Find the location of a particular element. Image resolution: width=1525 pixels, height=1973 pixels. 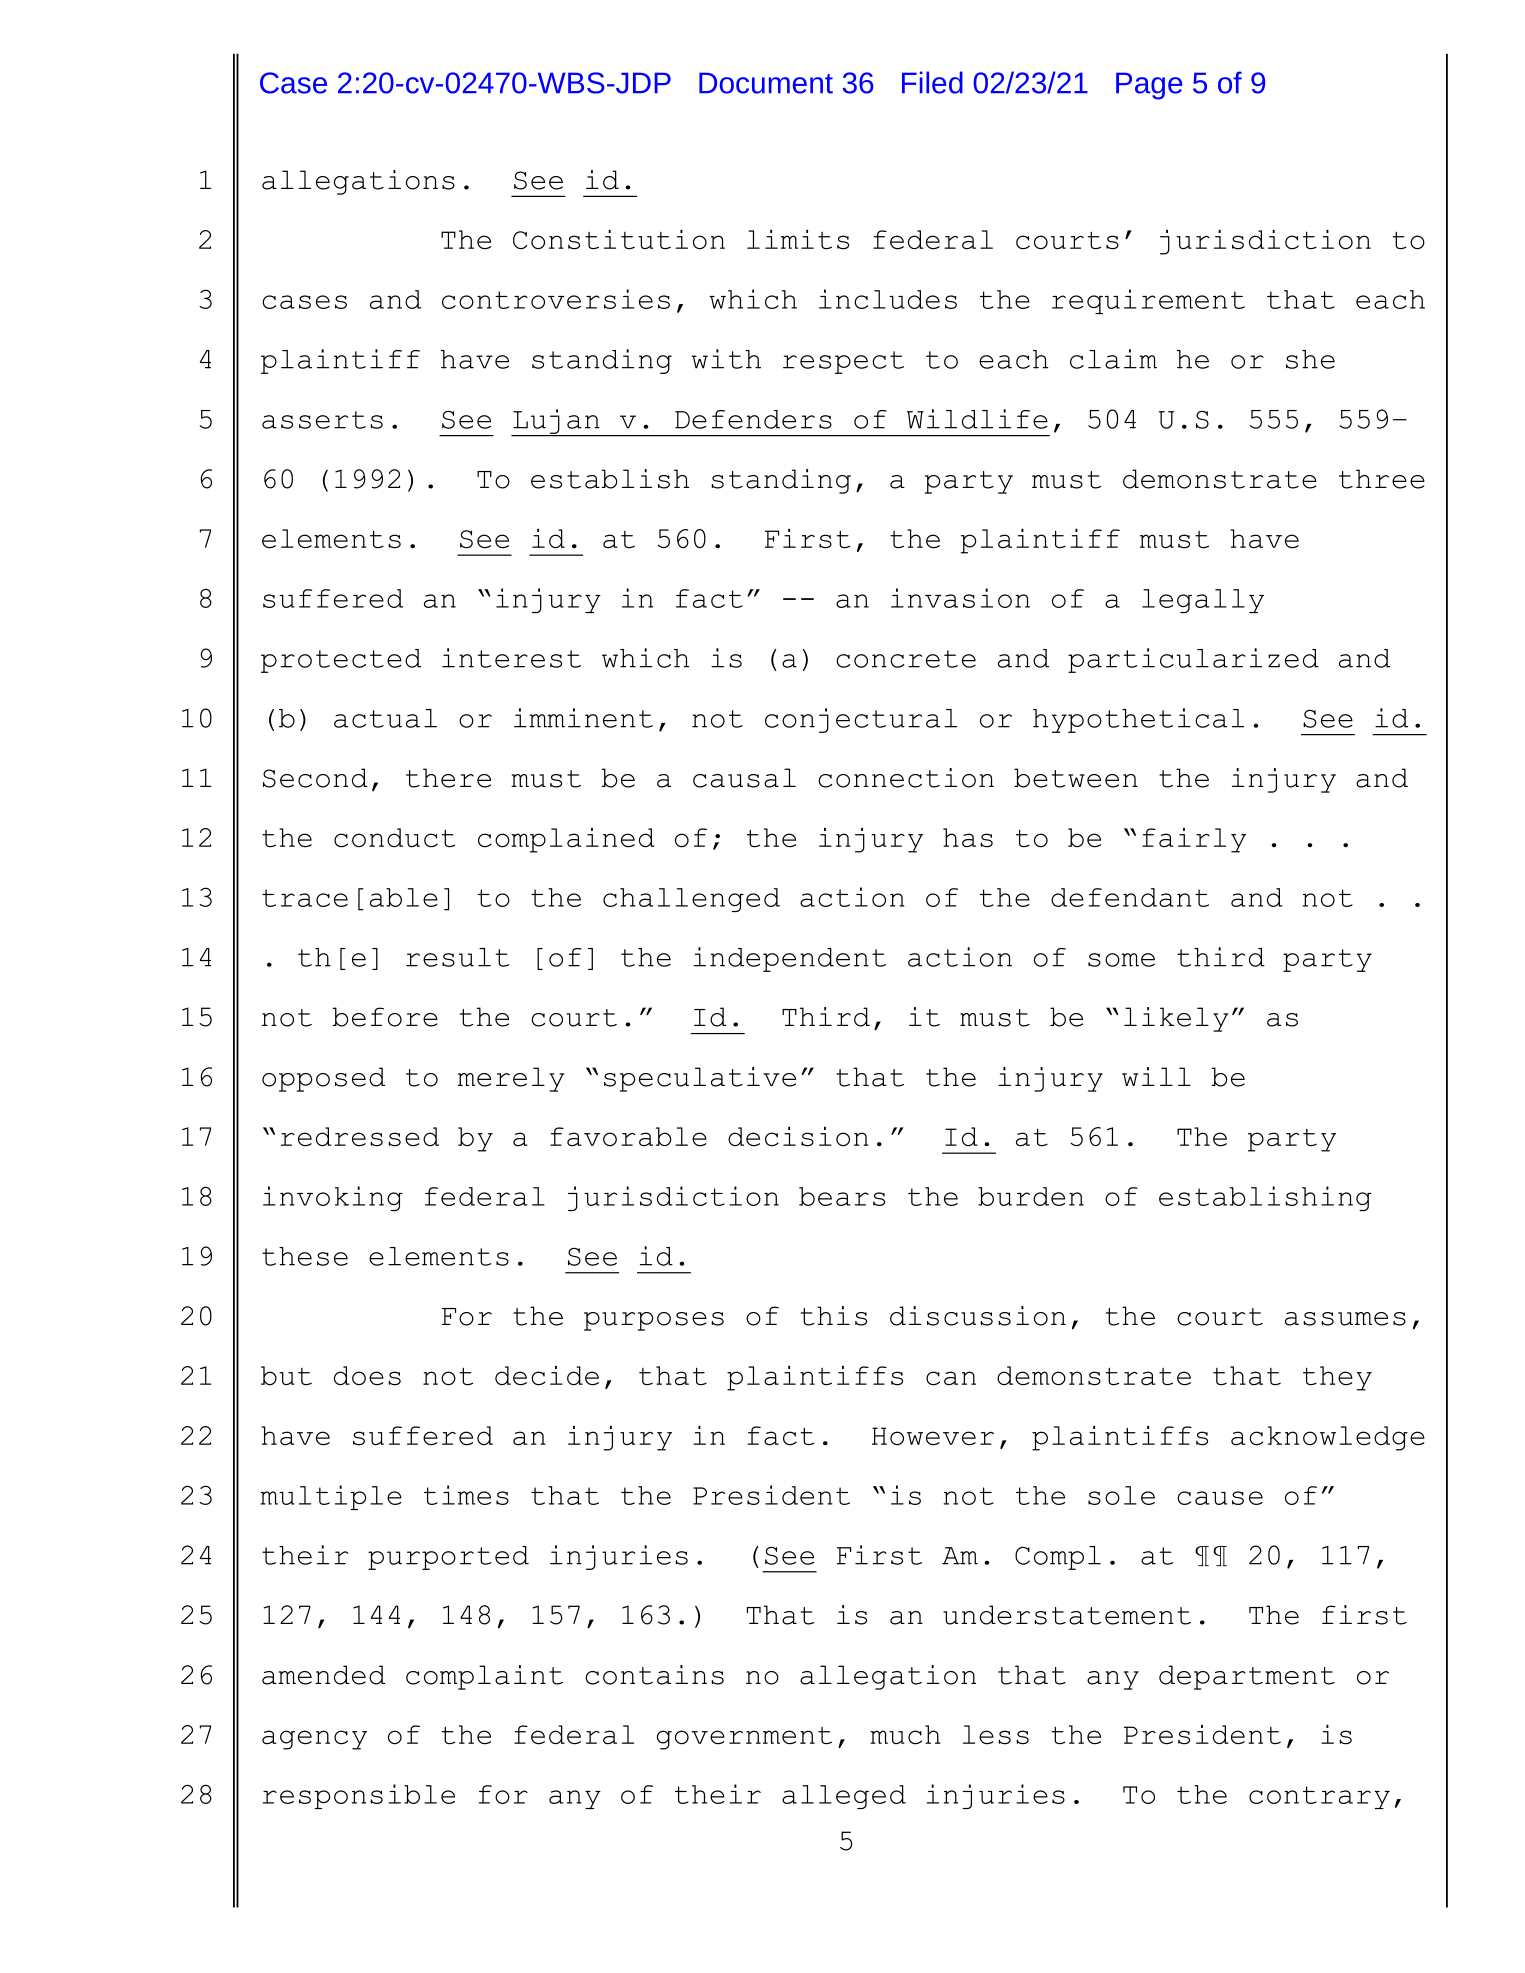

does is located at coordinates (367, 1376).
